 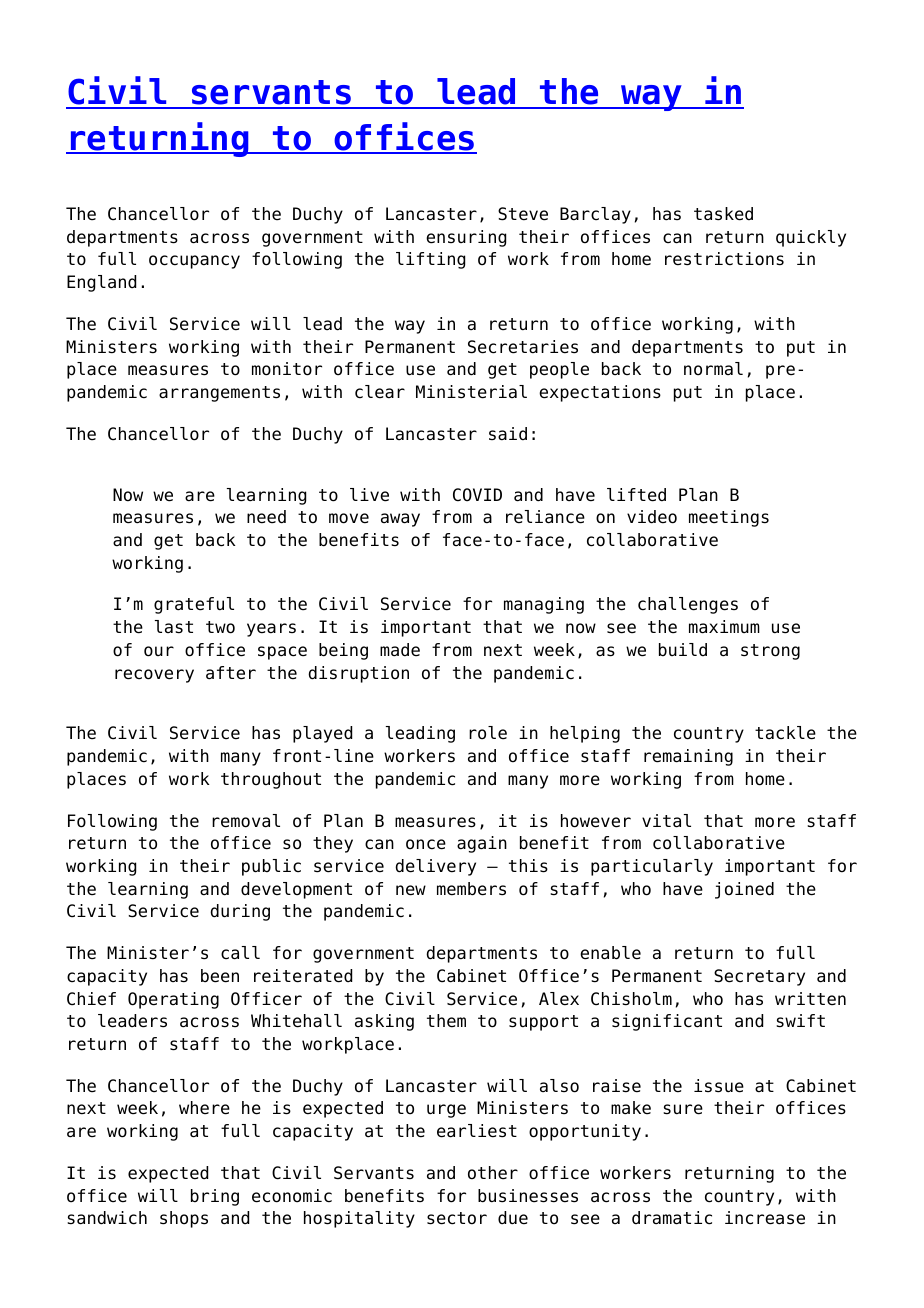 I want to click on sector, so click(x=457, y=1218).
